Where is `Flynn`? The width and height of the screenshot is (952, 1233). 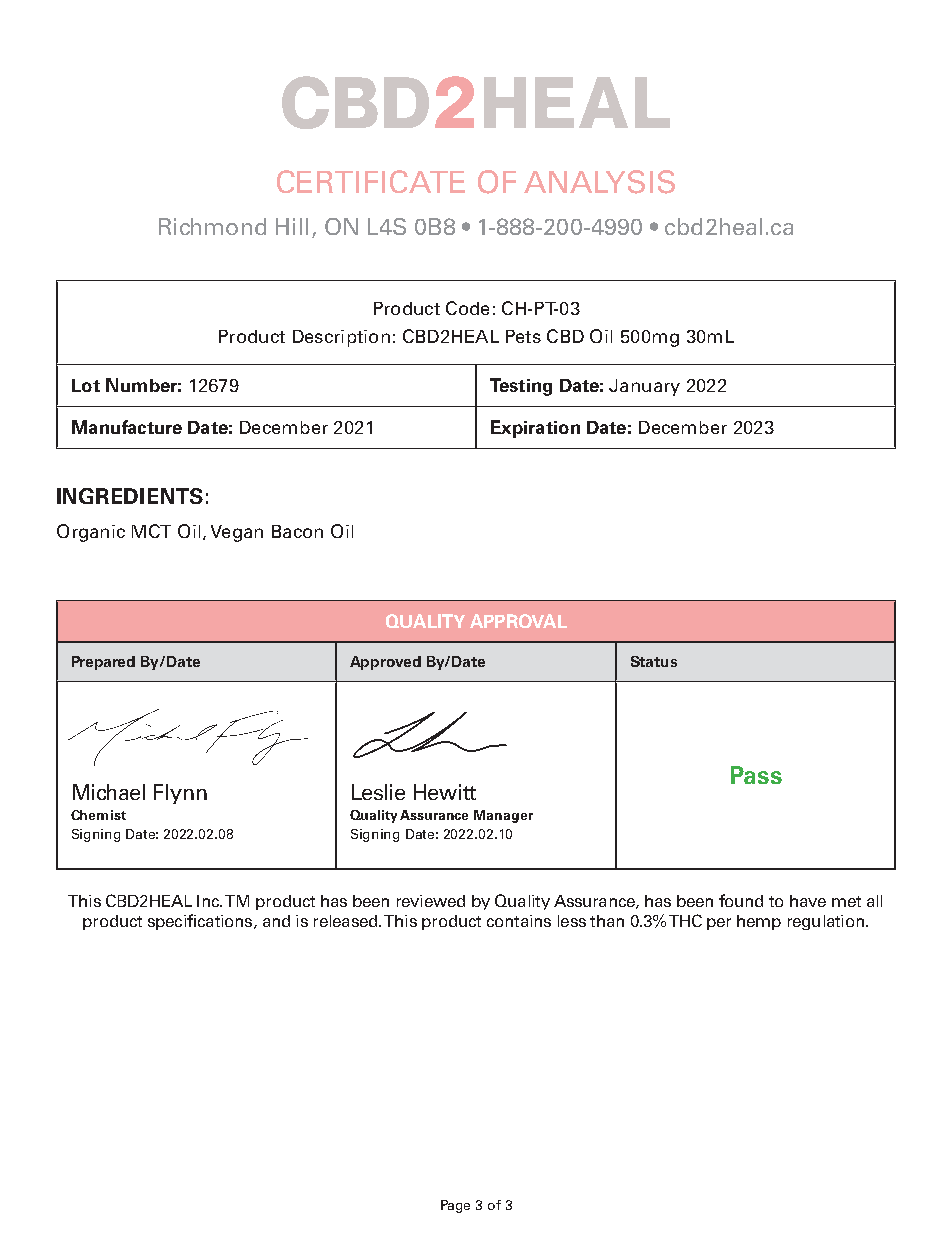
Flynn is located at coordinates (180, 794).
